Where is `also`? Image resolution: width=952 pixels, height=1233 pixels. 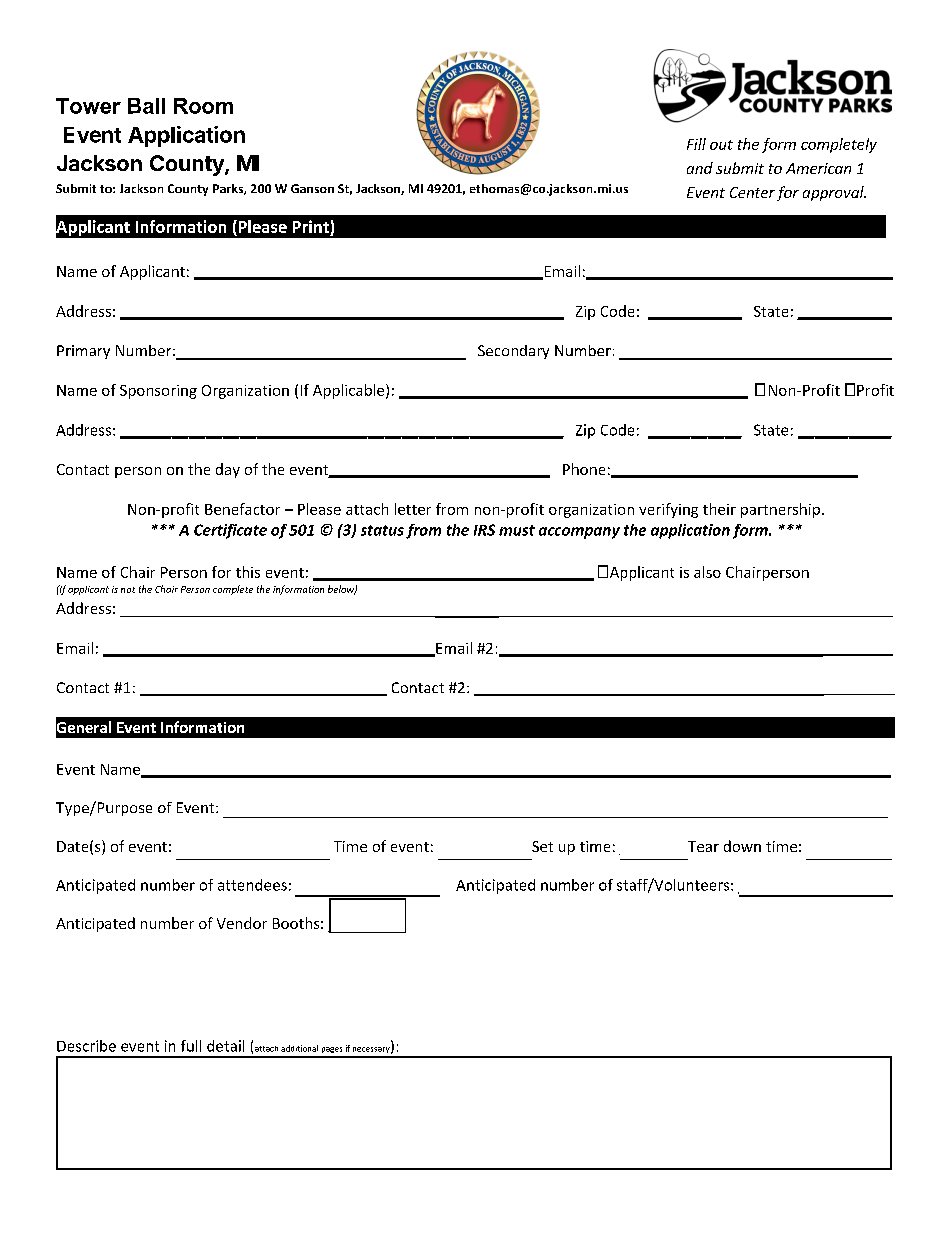
also is located at coordinates (707, 572).
